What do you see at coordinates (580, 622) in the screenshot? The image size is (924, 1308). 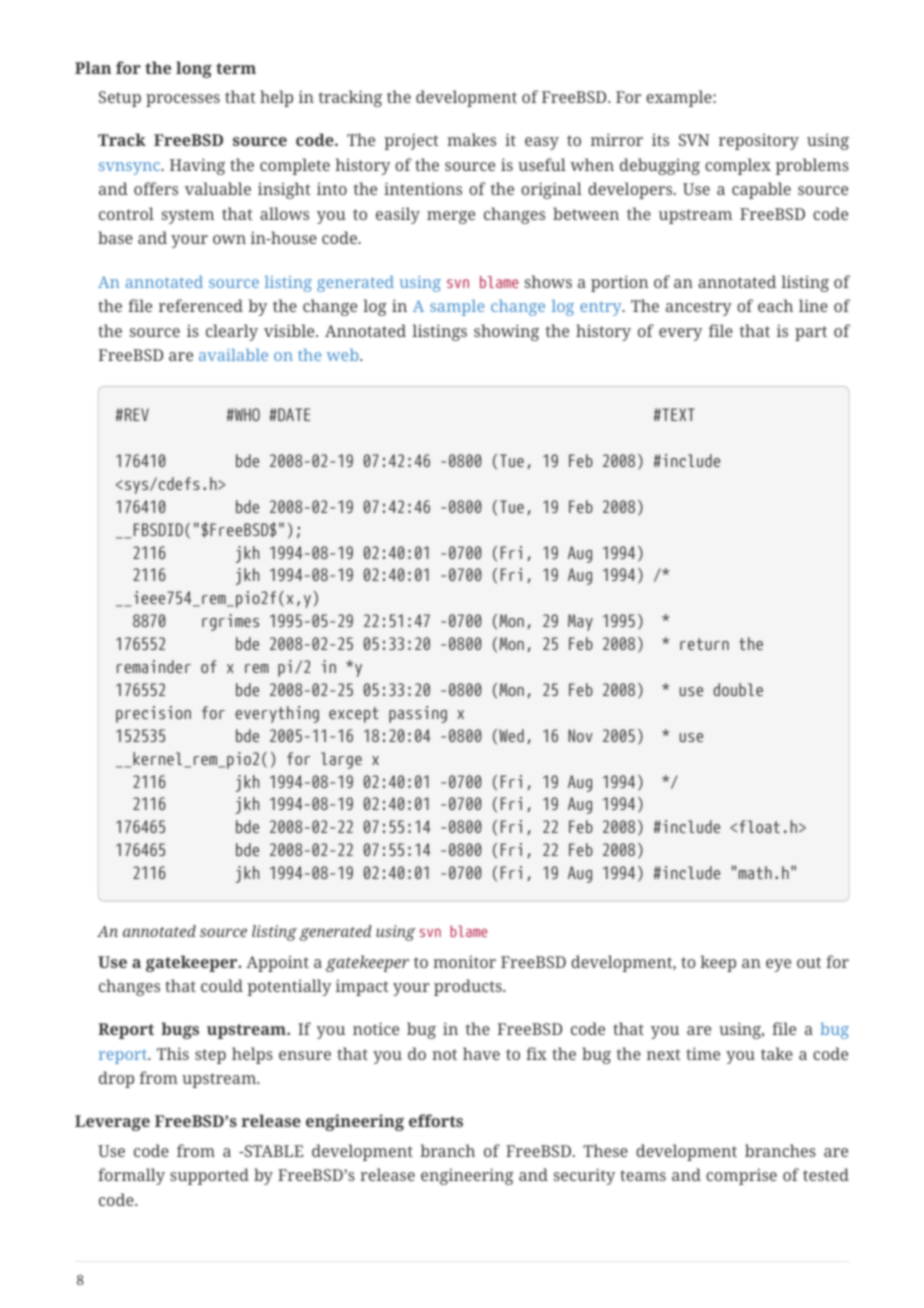 I see `May` at bounding box center [580, 622].
